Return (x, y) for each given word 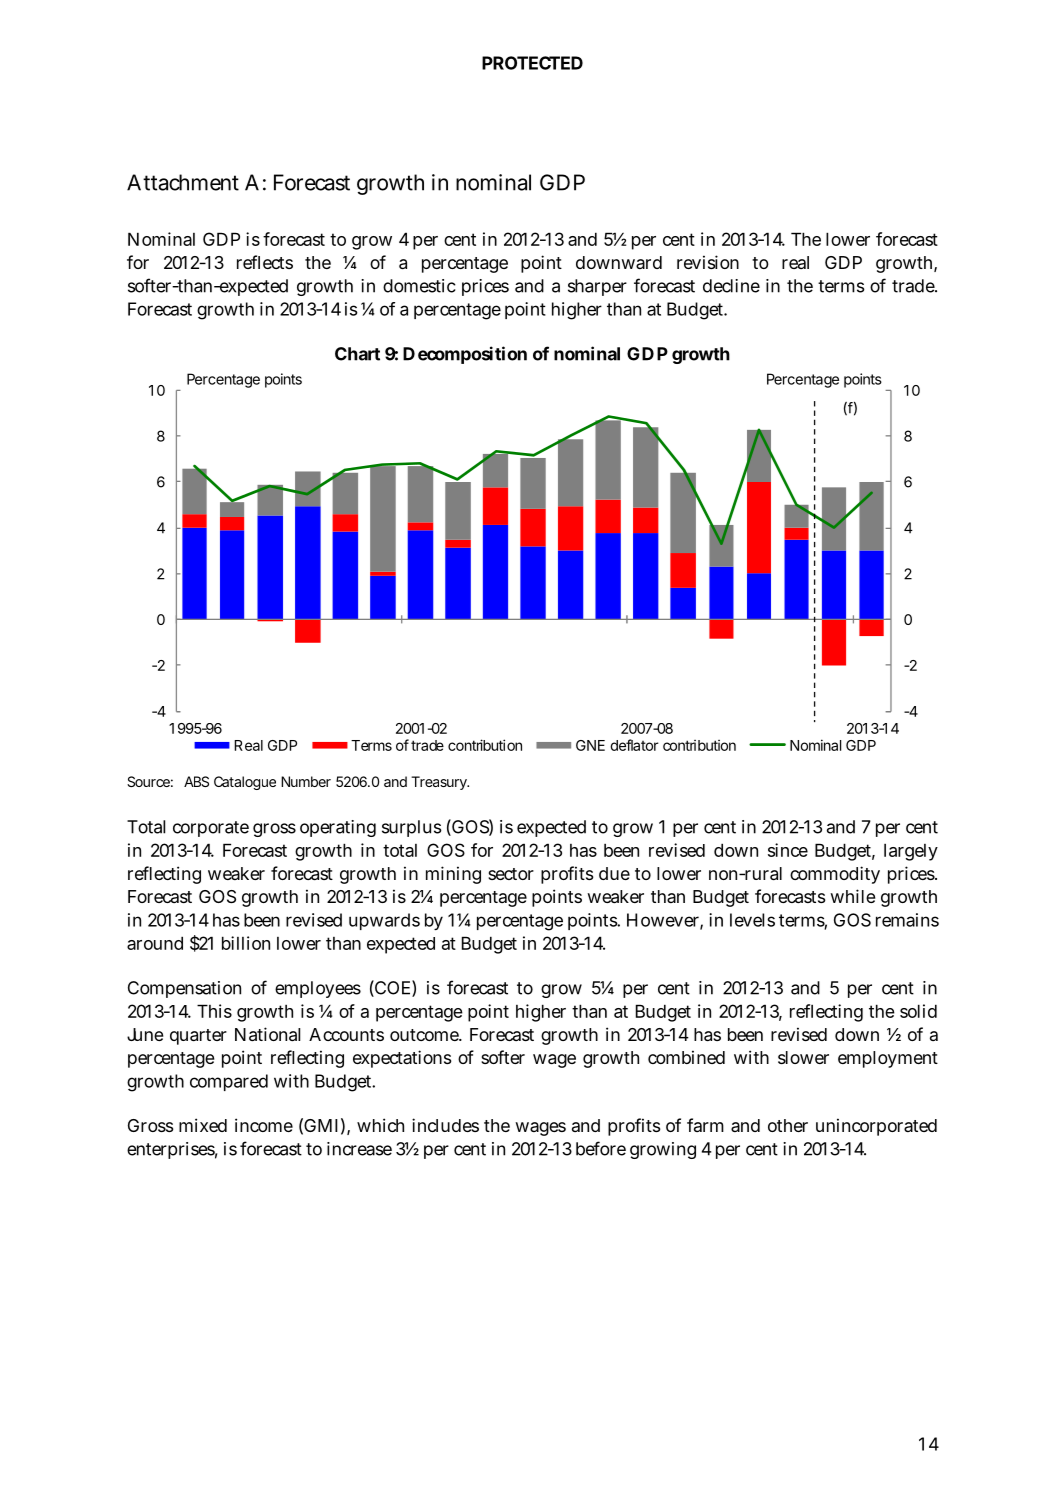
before (601, 1148)
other (788, 1125)
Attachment (183, 182)
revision (708, 262)
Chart (357, 354)
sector (511, 874)
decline (731, 286)
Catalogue (245, 783)
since (788, 850)
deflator (634, 745)
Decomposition (465, 355)
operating (338, 828)
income (264, 1125)
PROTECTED (532, 63)
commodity (835, 875)
